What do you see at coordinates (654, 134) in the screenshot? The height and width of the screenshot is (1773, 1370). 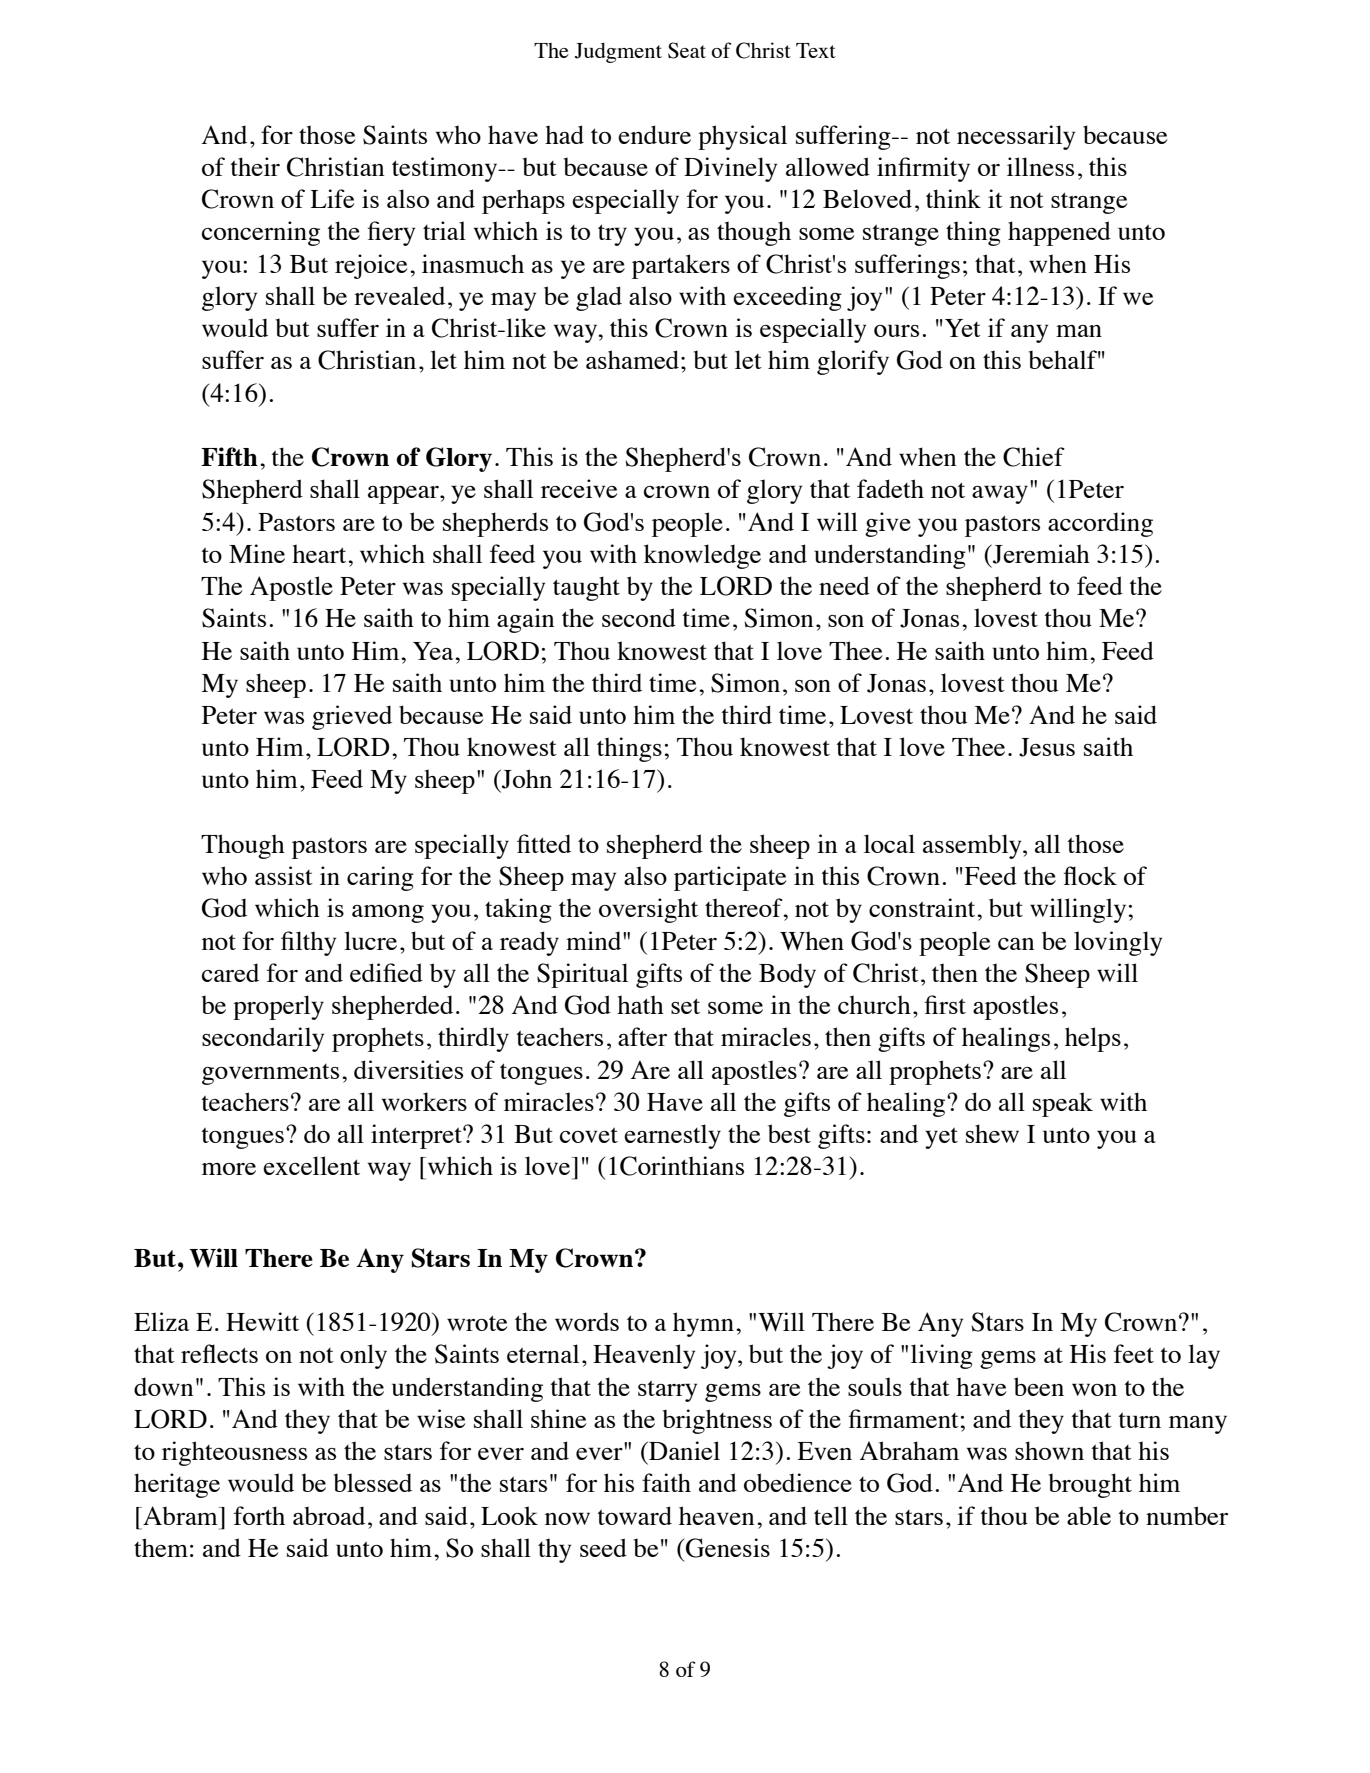 I see `endure` at bounding box center [654, 134].
